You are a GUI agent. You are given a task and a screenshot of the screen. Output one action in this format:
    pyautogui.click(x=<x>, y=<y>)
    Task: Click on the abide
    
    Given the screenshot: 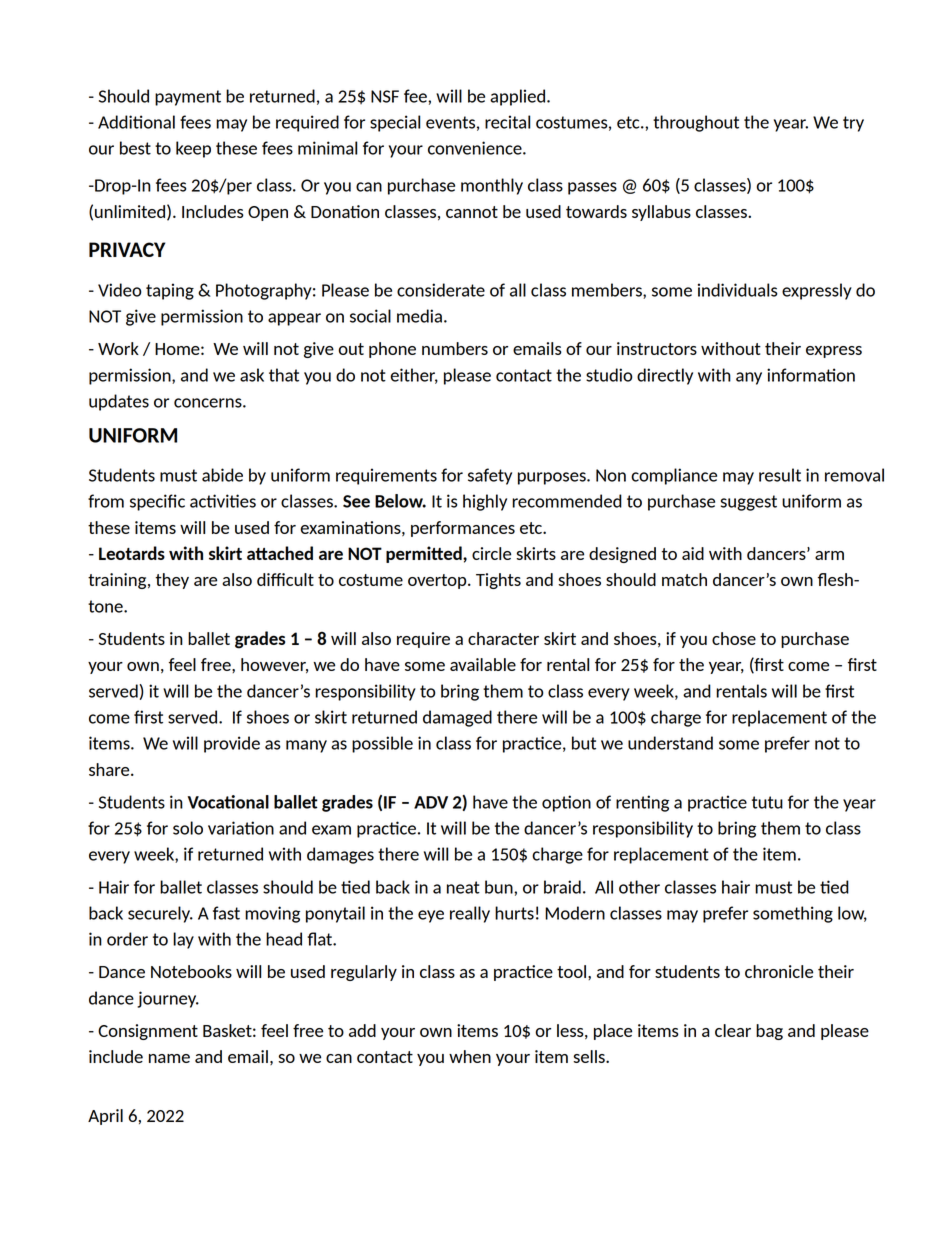 What is the action you would take?
    pyautogui.click(x=222, y=475)
